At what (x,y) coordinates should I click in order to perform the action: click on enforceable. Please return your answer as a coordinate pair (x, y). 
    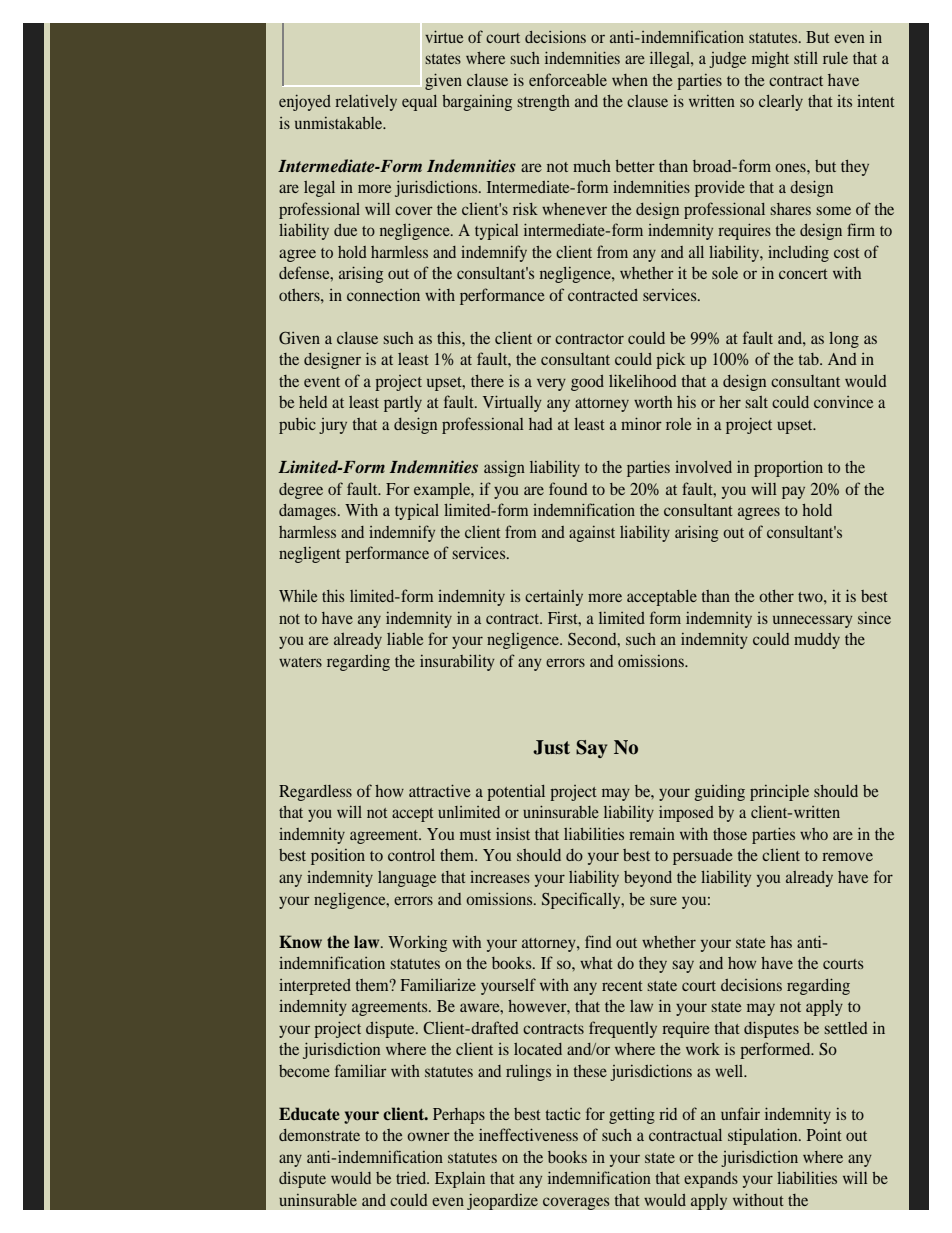
    Looking at the image, I should click on (568, 79).
